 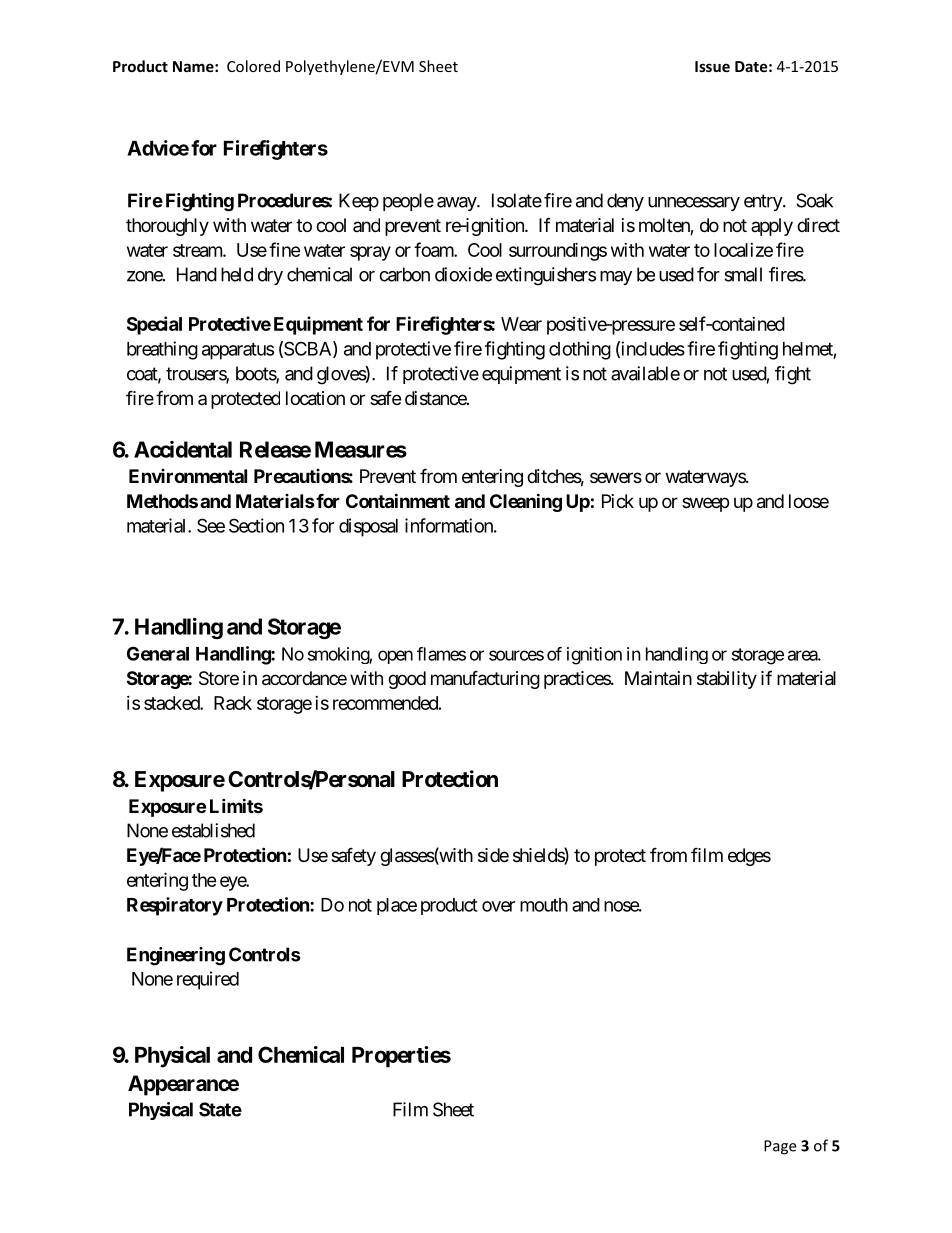 What do you see at coordinates (749, 857) in the document?
I see `edges` at bounding box center [749, 857].
